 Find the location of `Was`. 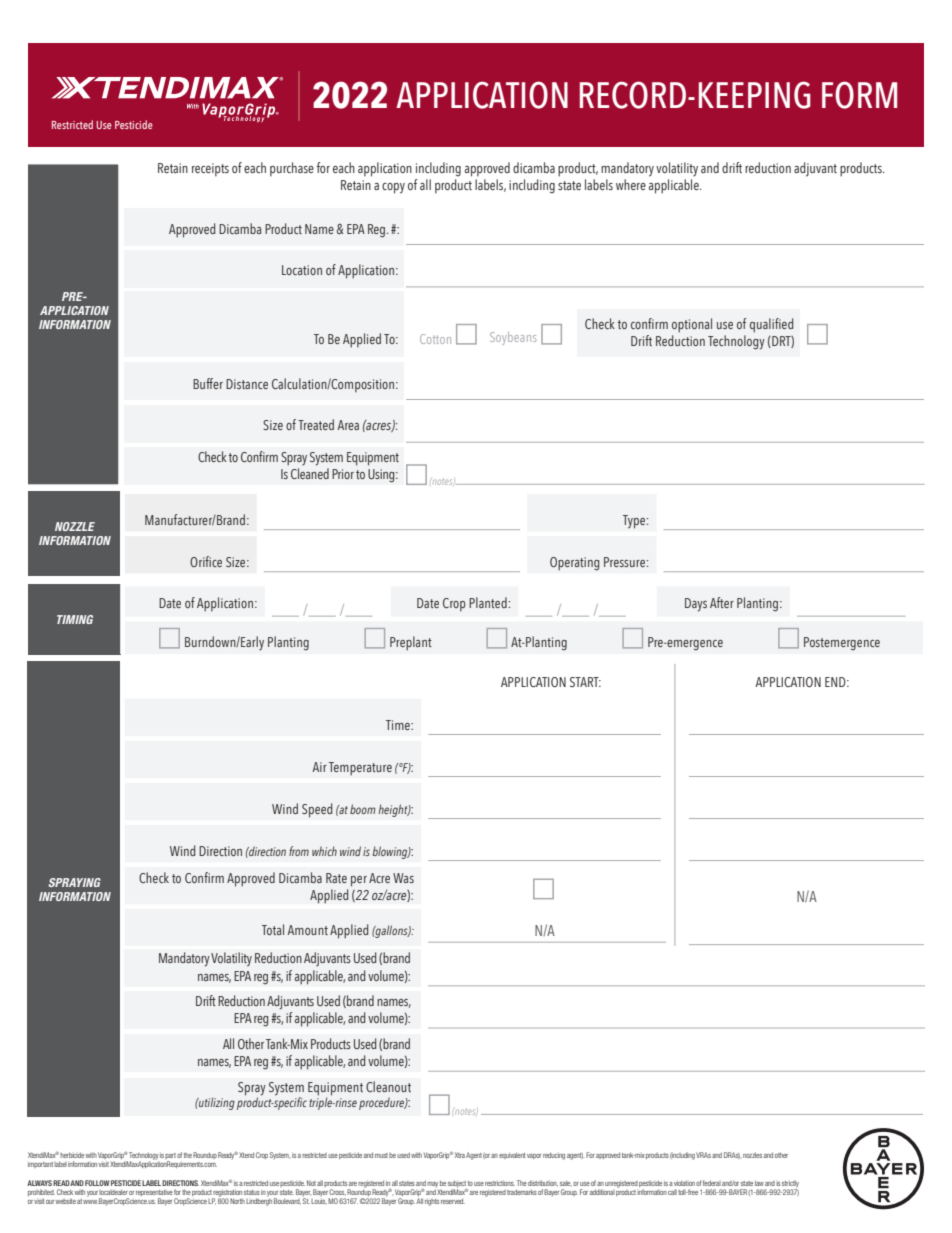

Was is located at coordinates (403, 878).
